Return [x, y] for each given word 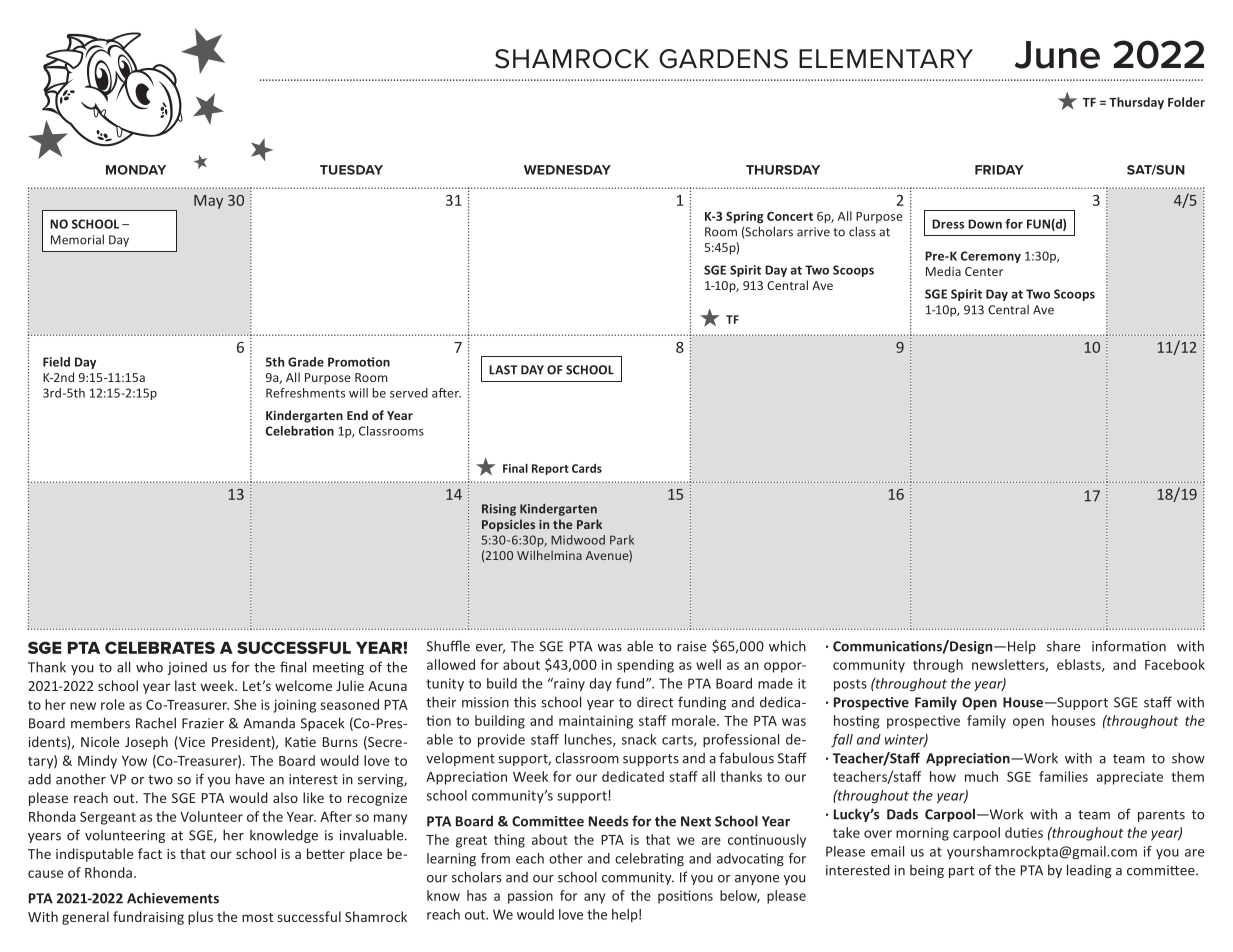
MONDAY [136, 170]
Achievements [173, 898]
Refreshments [305, 393]
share [1063, 646]
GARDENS [723, 59]
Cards [587, 468]
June [1057, 55]
